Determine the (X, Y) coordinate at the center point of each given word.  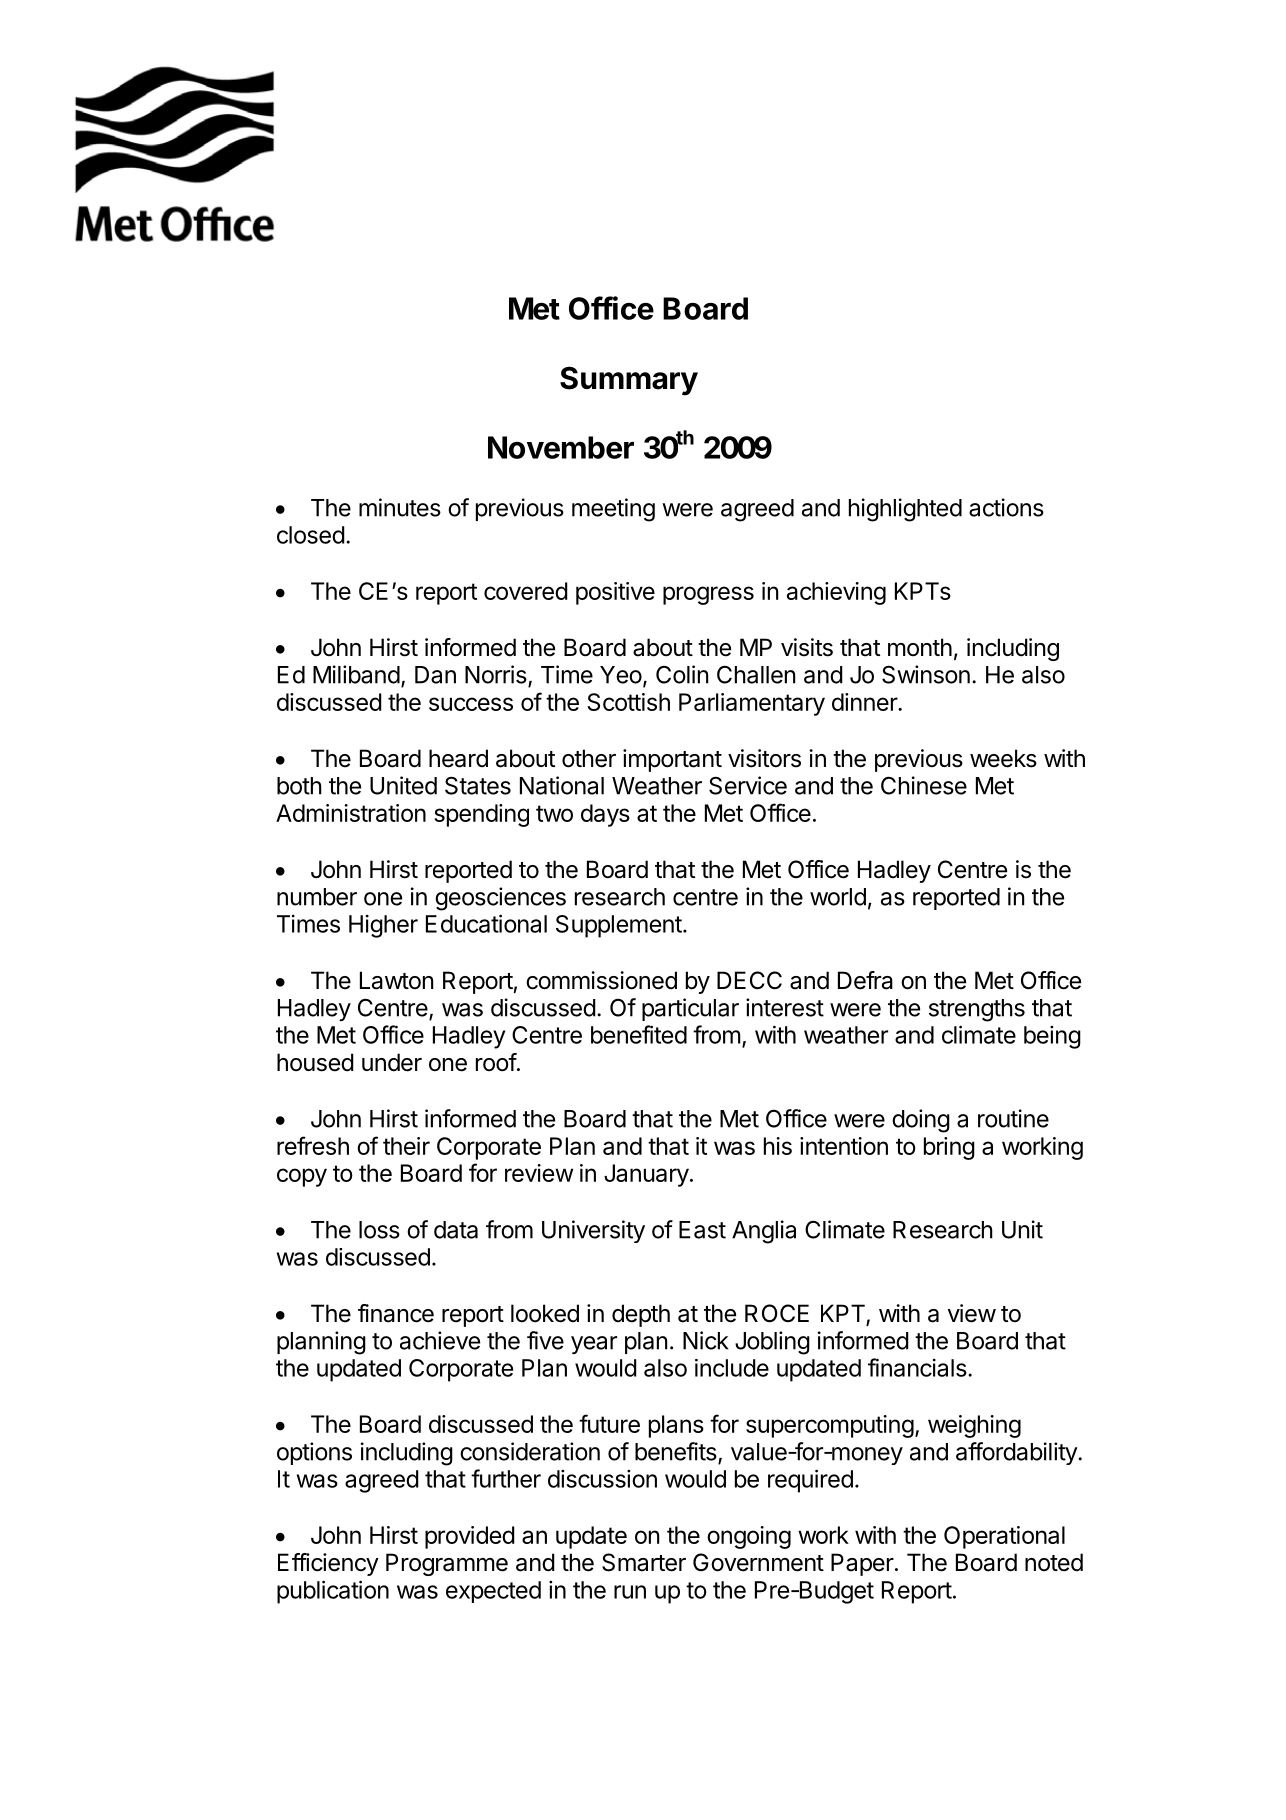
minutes (400, 507)
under (392, 1062)
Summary (629, 381)
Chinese (924, 785)
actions (1006, 507)
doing (921, 1121)
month (920, 647)
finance (396, 1313)
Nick (705, 1340)
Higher (383, 926)
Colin (682, 674)
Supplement (619, 926)
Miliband (356, 674)
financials (917, 1367)
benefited (639, 1034)
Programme (447, 1564)
